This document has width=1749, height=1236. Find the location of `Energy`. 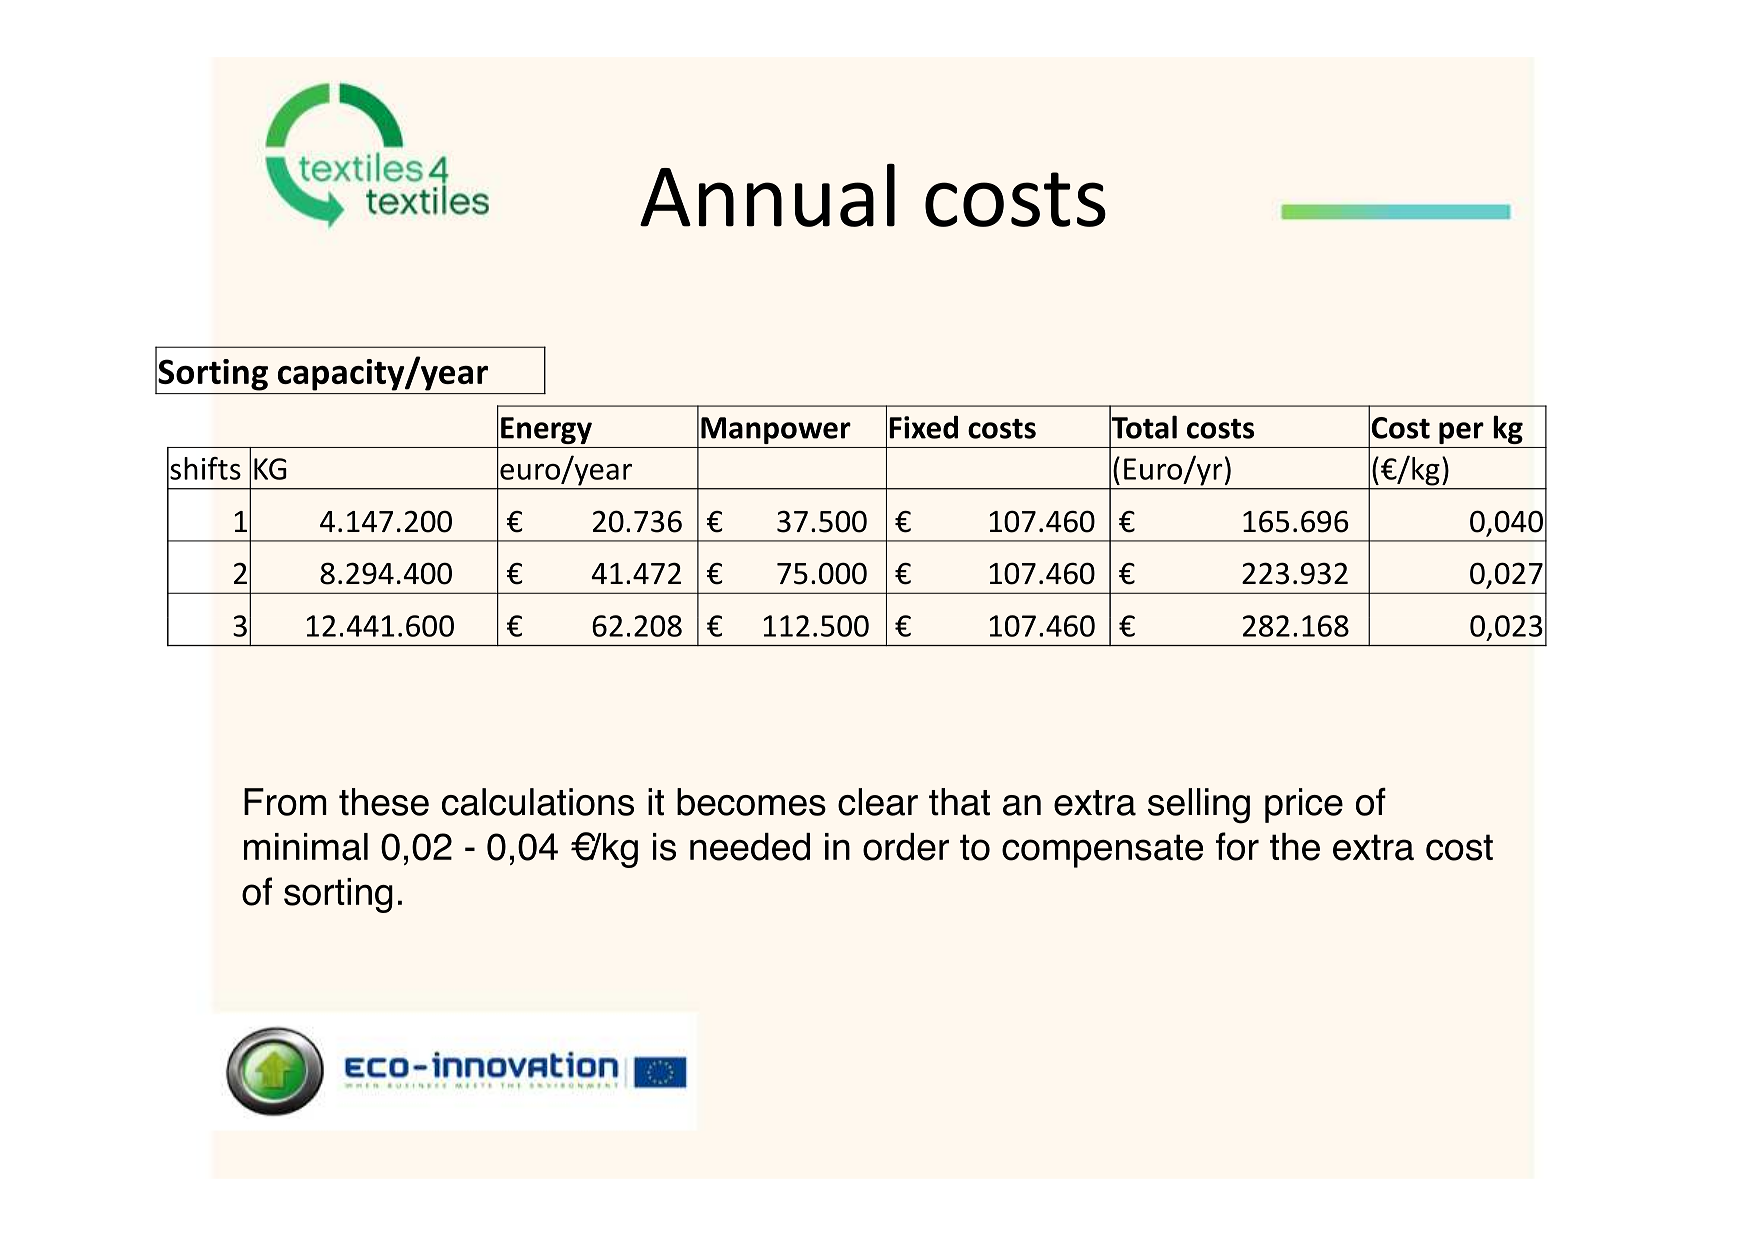

Energy is located at coordinates (546, 430).
